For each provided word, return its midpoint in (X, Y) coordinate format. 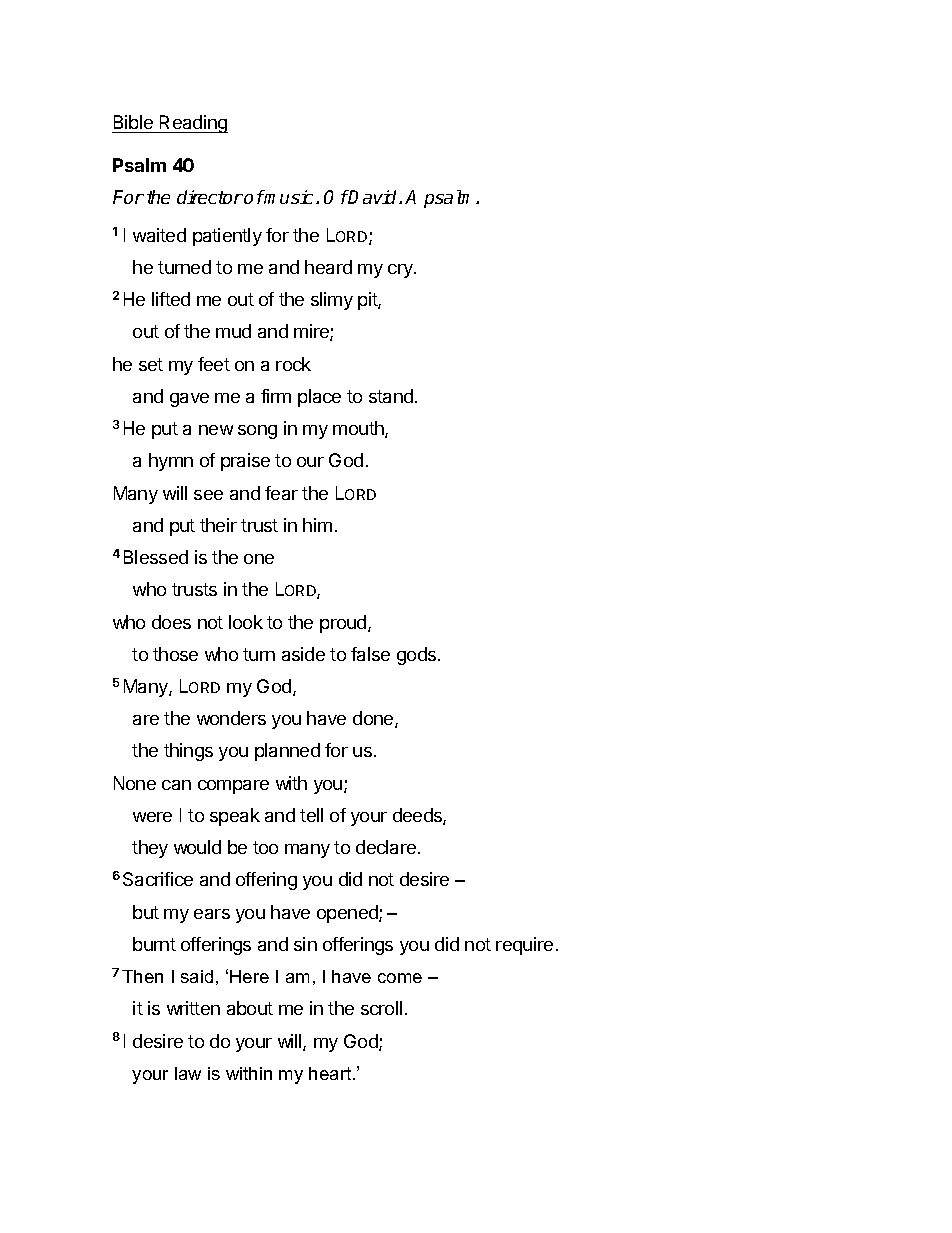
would (197, 847)
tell (311, 815)
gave (189, 400)
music (290, 197)
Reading (193, 124)
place (319, 398)
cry (401, 271)
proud (344, 624)
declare (387, 847)
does (171, 622)
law (188, 1073)
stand (391, 396)
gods (418, 656)
